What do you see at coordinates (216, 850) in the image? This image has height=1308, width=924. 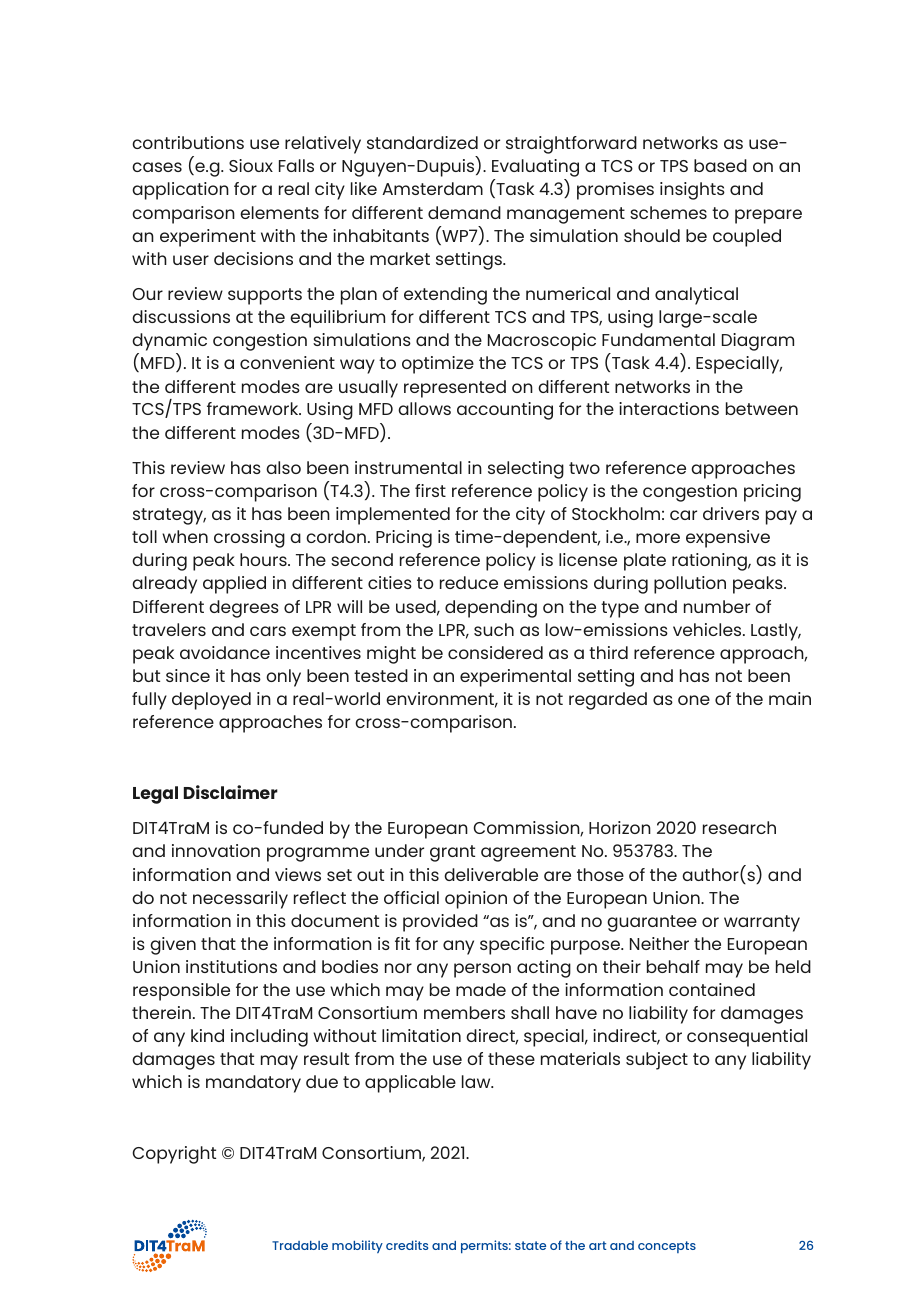 I see `innovation` at bounding box center [216, 850].
